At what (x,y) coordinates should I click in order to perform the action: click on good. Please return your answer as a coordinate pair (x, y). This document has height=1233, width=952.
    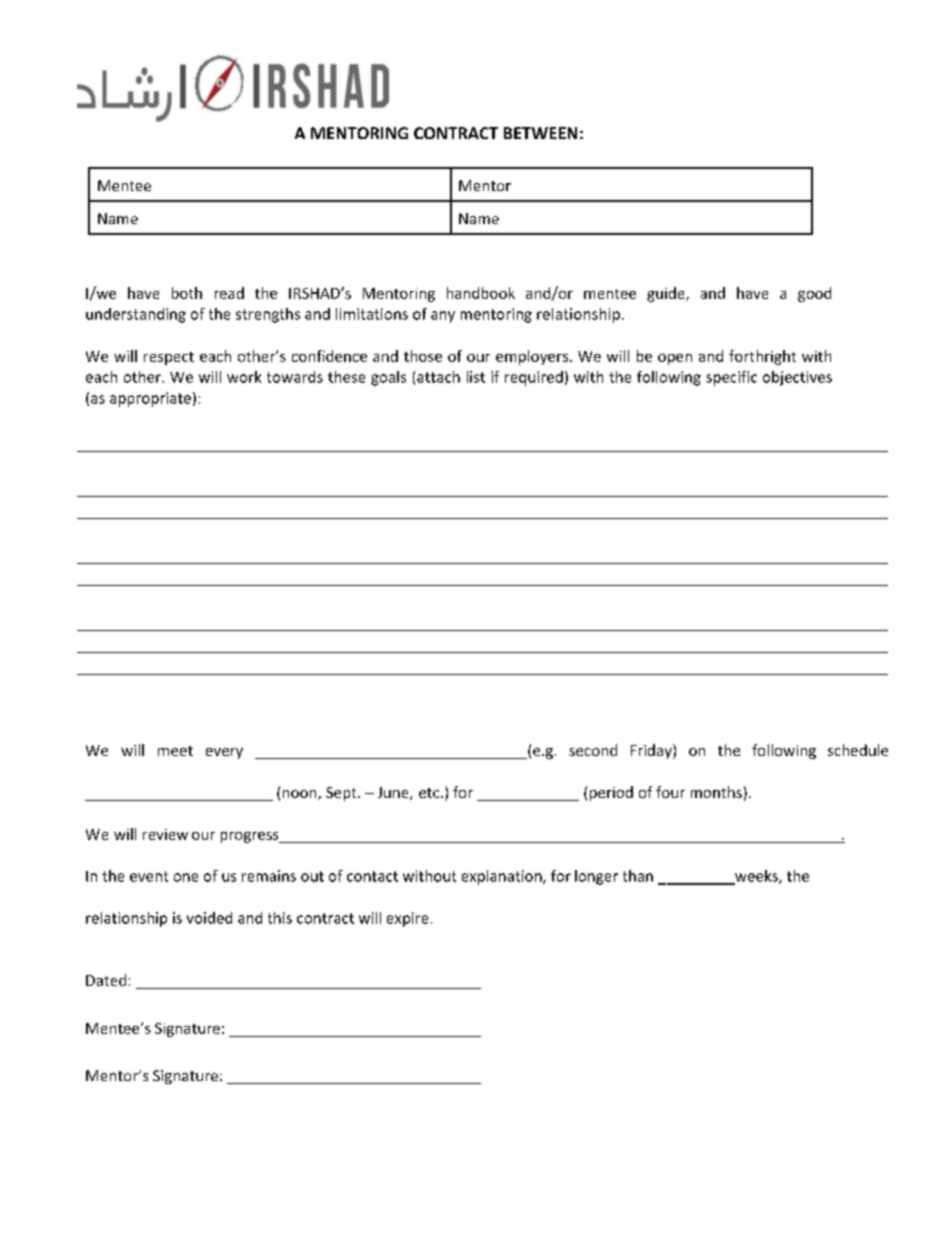
    Looking at the image, I should click on (814, 294).
